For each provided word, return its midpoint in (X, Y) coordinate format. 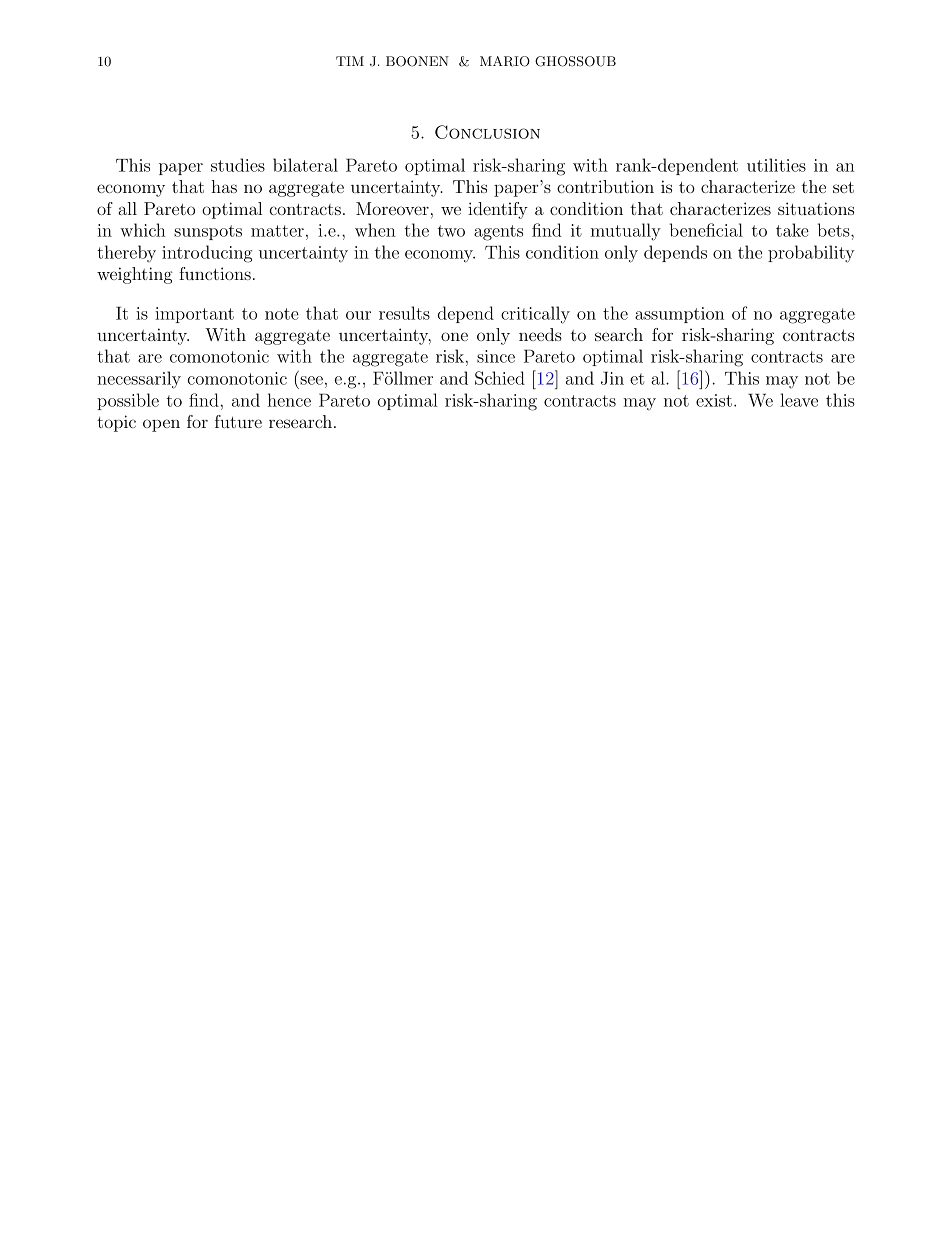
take (792, 230)
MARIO (505, 61)
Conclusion (487, 132)
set (843, 187)
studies (238, 165)
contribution (605, 186)
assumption (679, 315)
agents (498, 233)
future (238, 421)
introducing (207, 254)
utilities (776, 165)
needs (540, 334)
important (194, 315)
